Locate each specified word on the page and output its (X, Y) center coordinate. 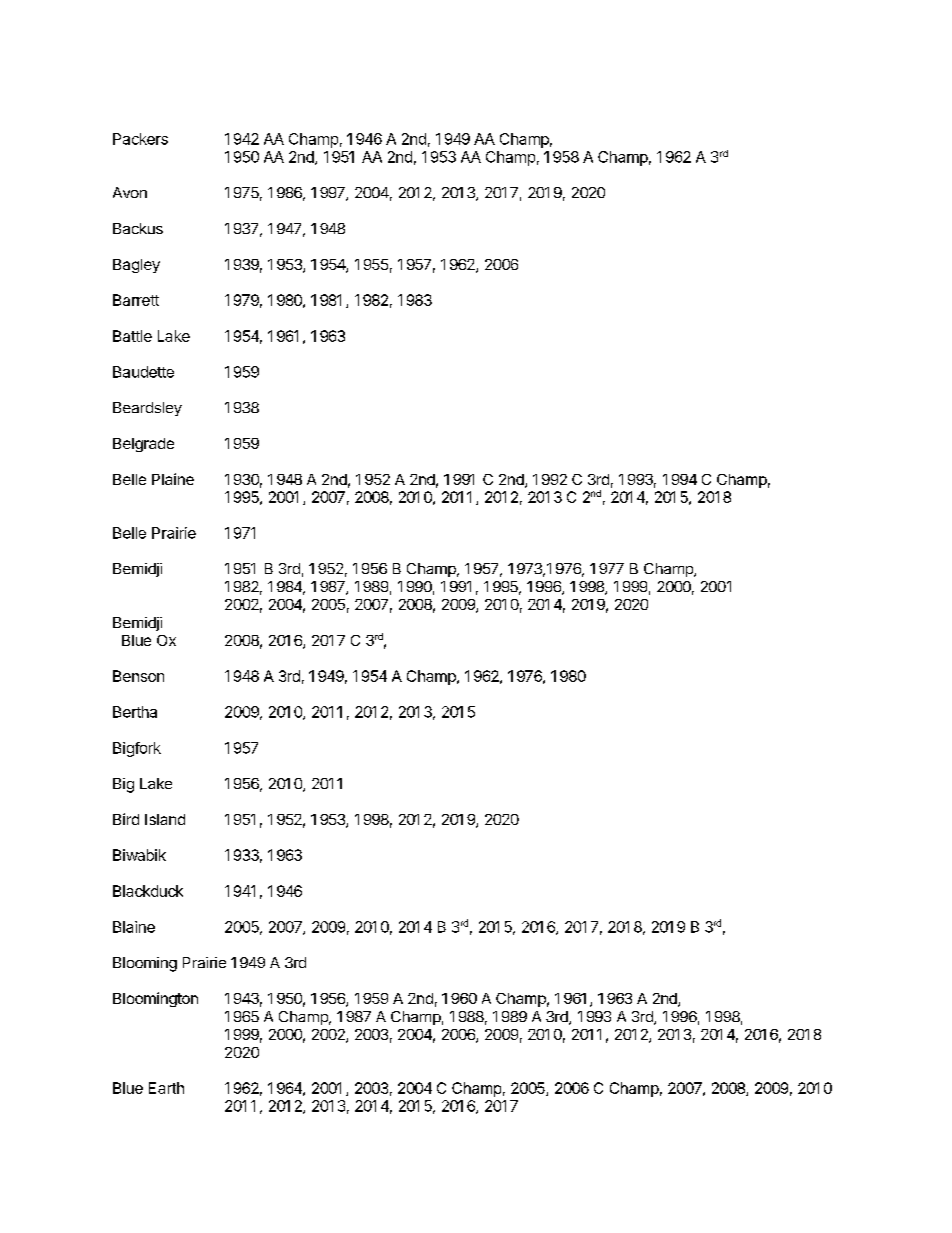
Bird (126, 819)
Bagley (136, 266)
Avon (130, 192)
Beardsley (147, 409)
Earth (166, 1088)
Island (165, 819)
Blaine (134, 927)
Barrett (136, 300)
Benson (138, 676)
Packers (140, 139)
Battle (132, 336)
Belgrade (143, 445)
